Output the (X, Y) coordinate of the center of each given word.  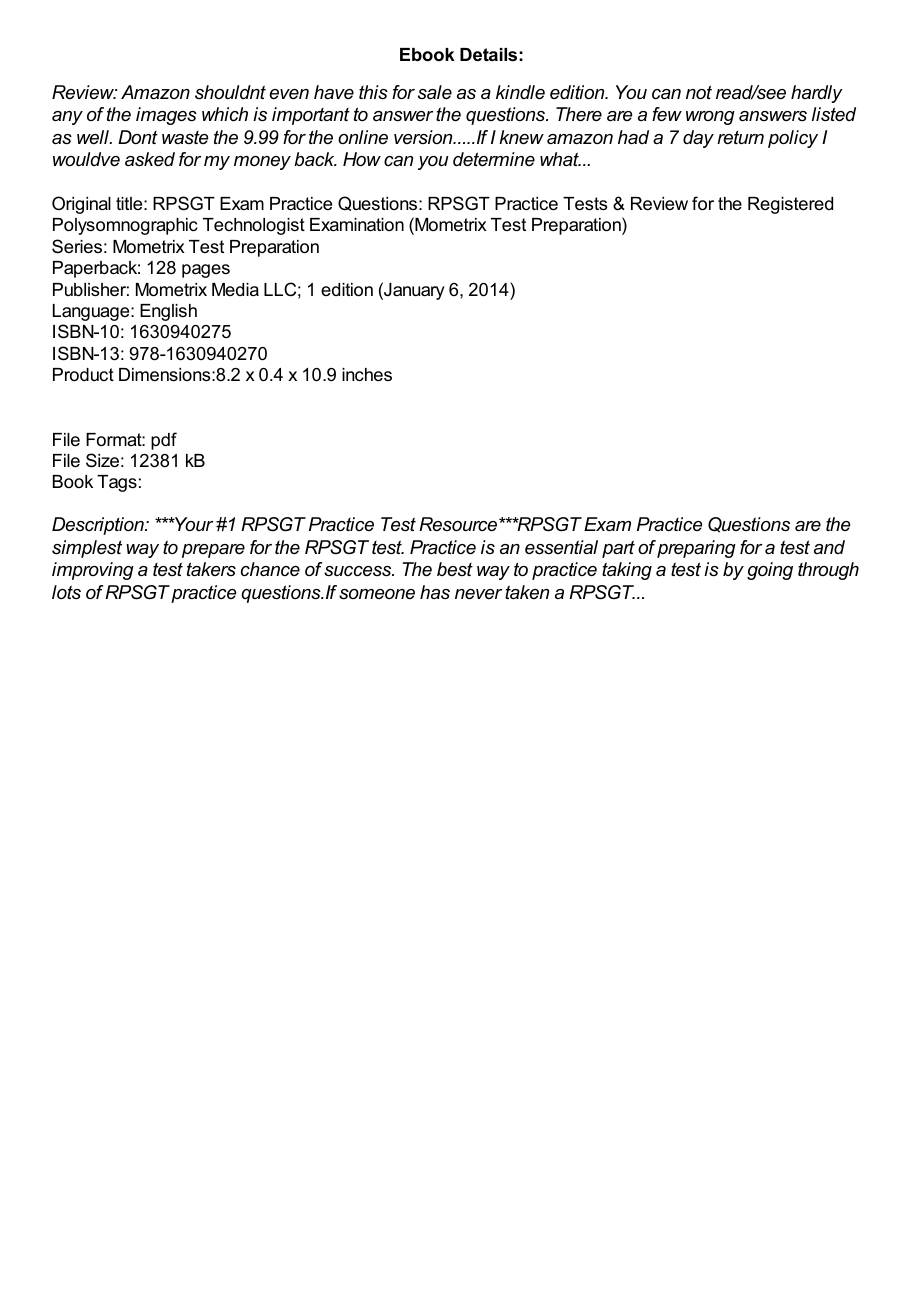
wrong (710, 118)
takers (211, 569)
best (455, 569)
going (770, 571)
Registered (790, 205)
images (166, 116)
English (168, 312)
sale (435, 92)
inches (367, 375)
